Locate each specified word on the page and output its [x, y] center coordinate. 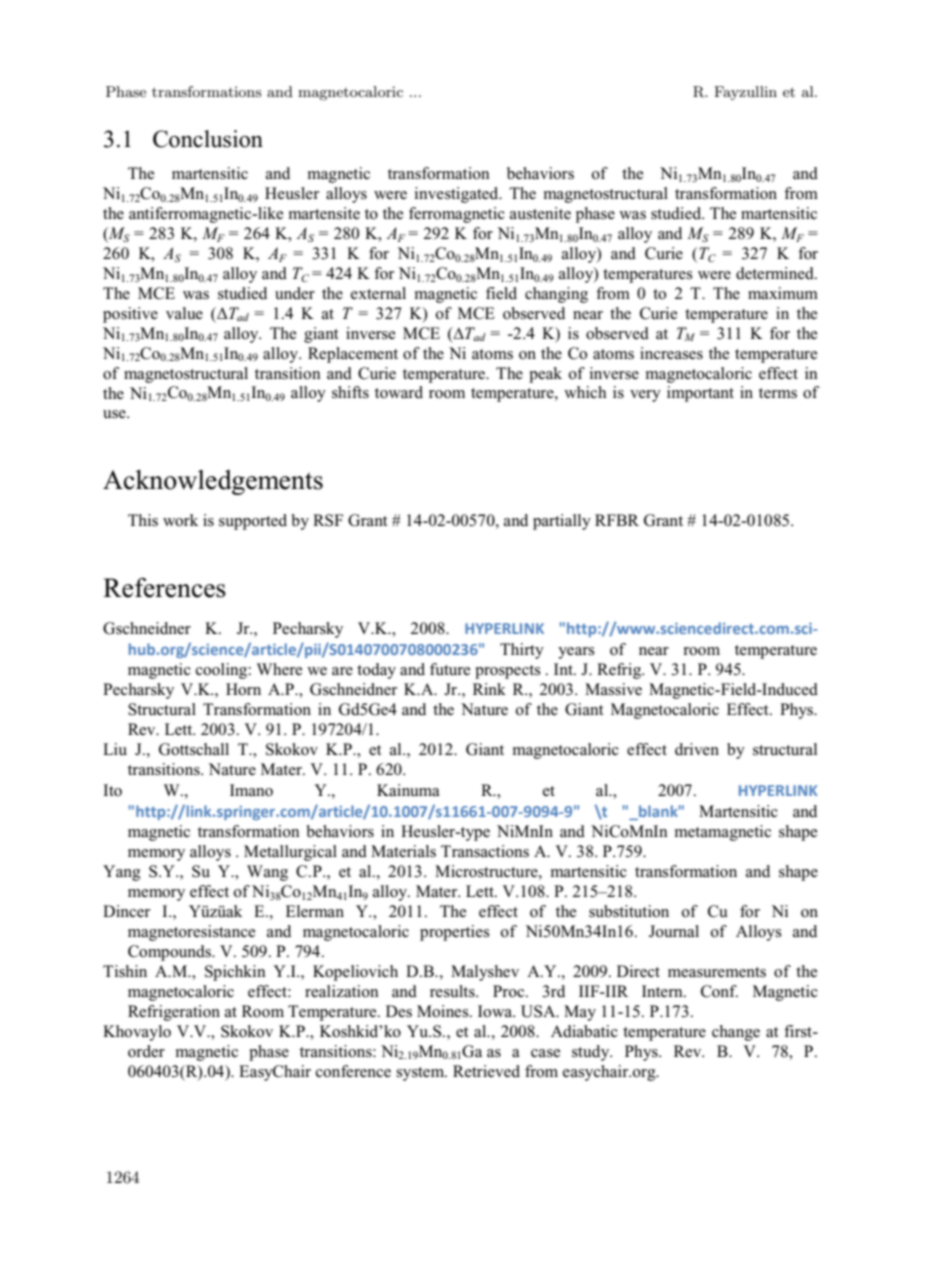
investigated [458, 195]
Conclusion [208, 139]
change [736, 1033]
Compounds [170, 953]
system [421, 1074]
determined [776, 273]
